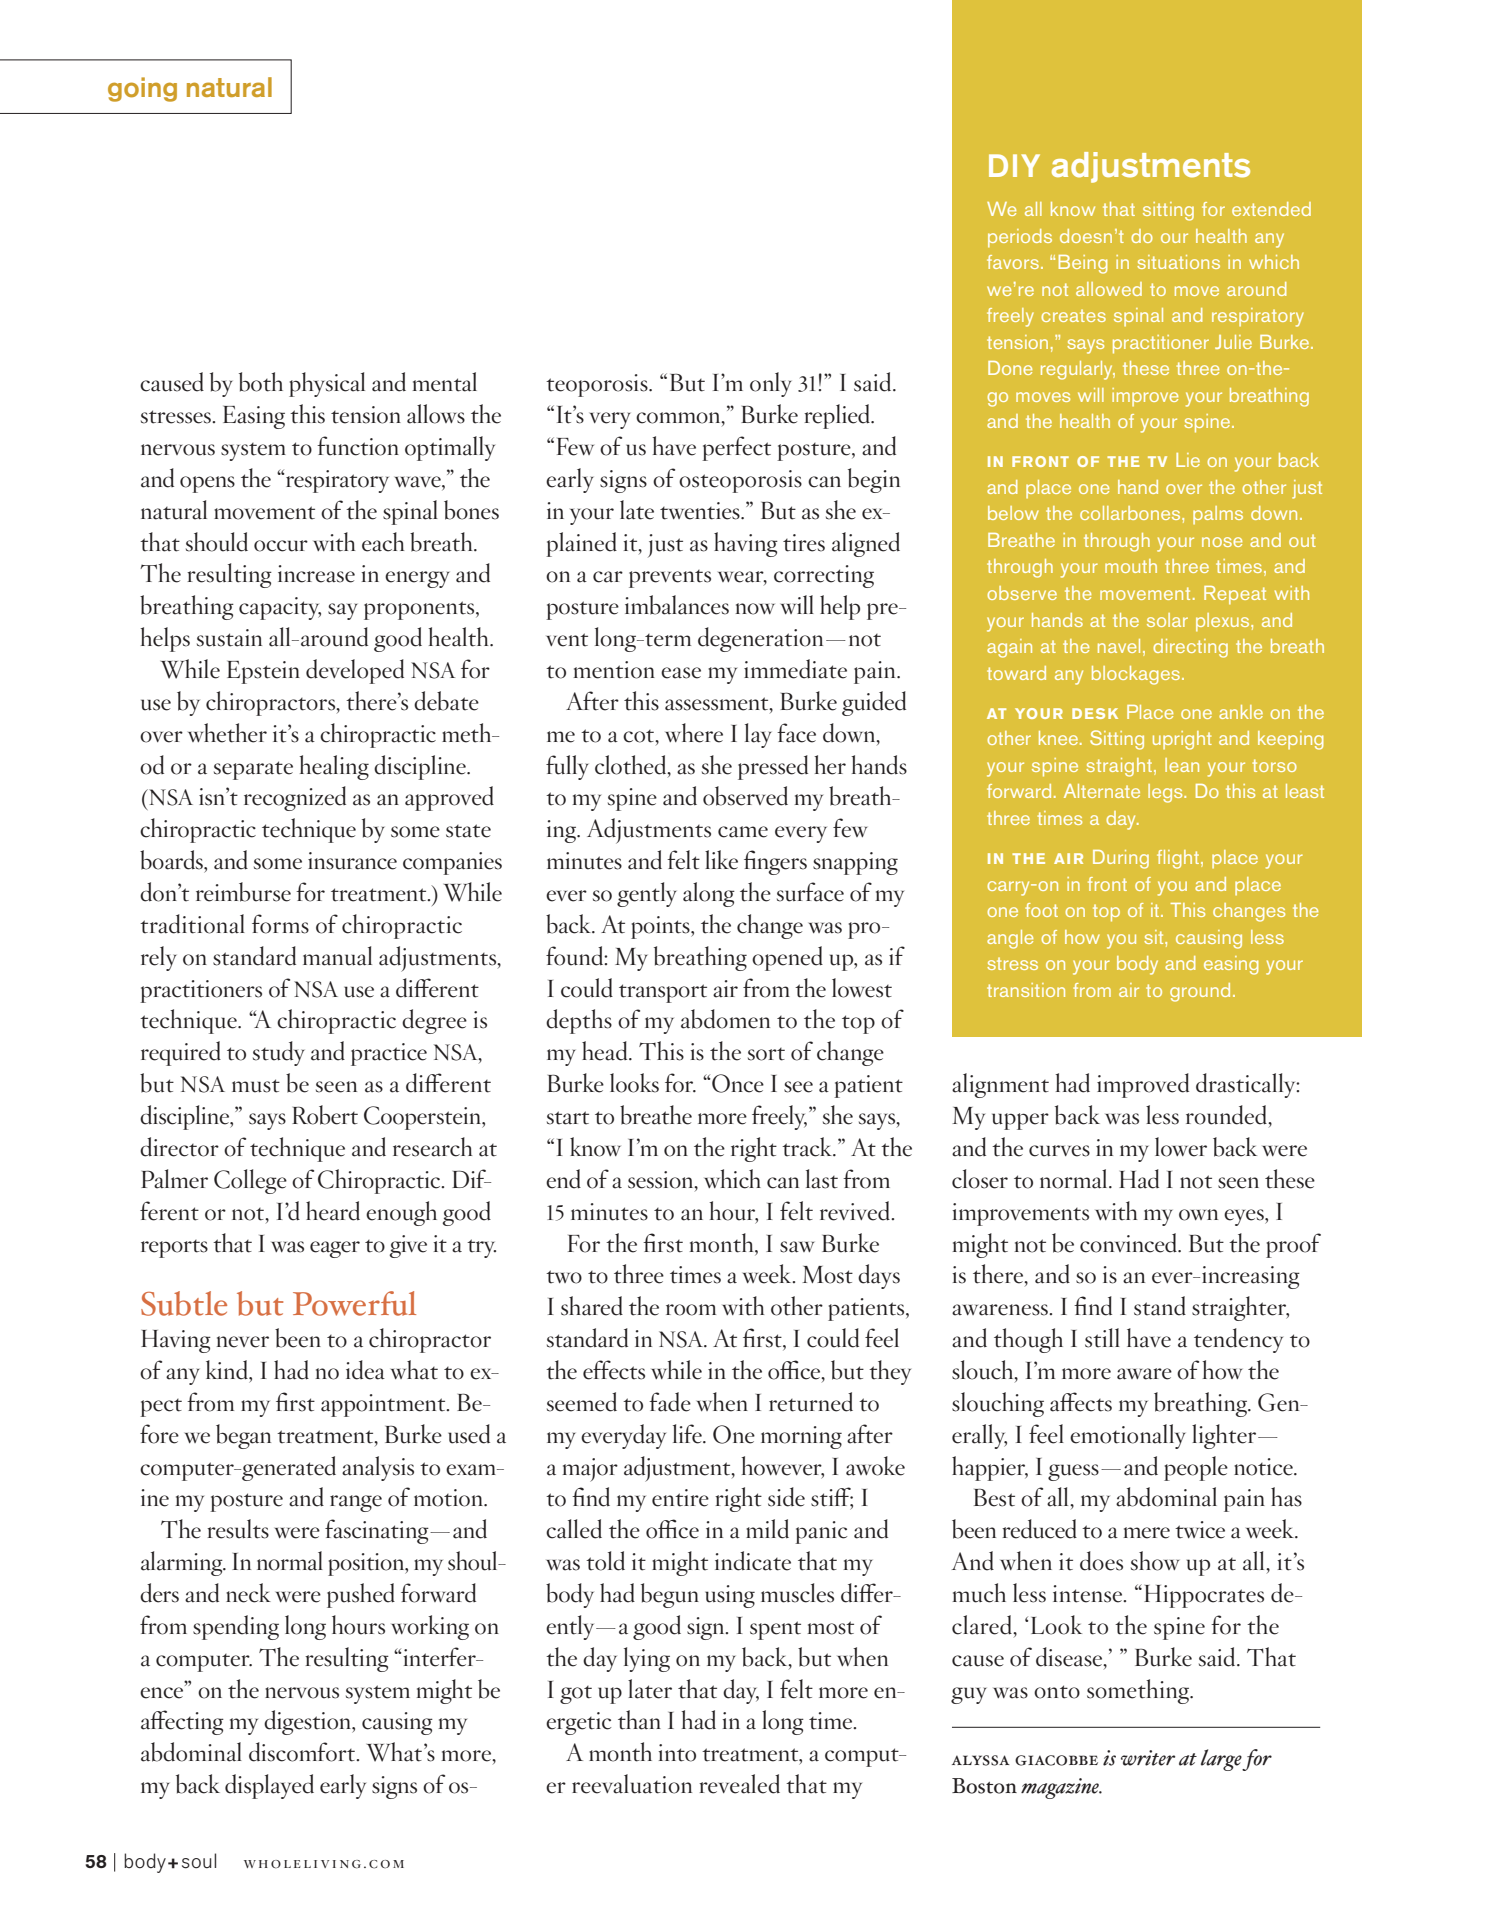 The image size is (1491, 1927). What do you see at coordinates (797, 1247) in the screenshot?
I see `saw` at bounding box center [797, 1247].
